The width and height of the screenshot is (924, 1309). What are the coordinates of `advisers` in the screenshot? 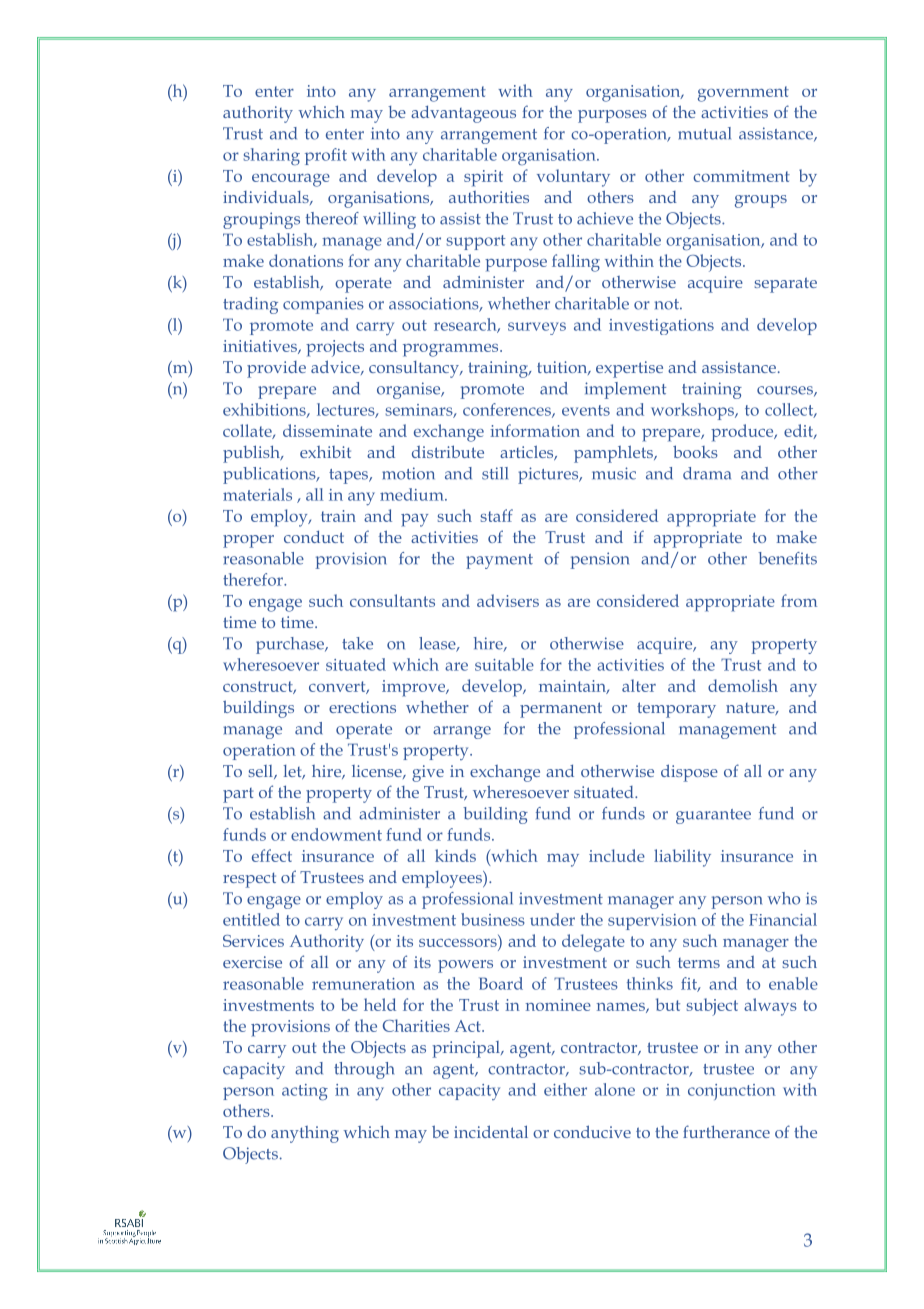 It's located at (508, 600).
